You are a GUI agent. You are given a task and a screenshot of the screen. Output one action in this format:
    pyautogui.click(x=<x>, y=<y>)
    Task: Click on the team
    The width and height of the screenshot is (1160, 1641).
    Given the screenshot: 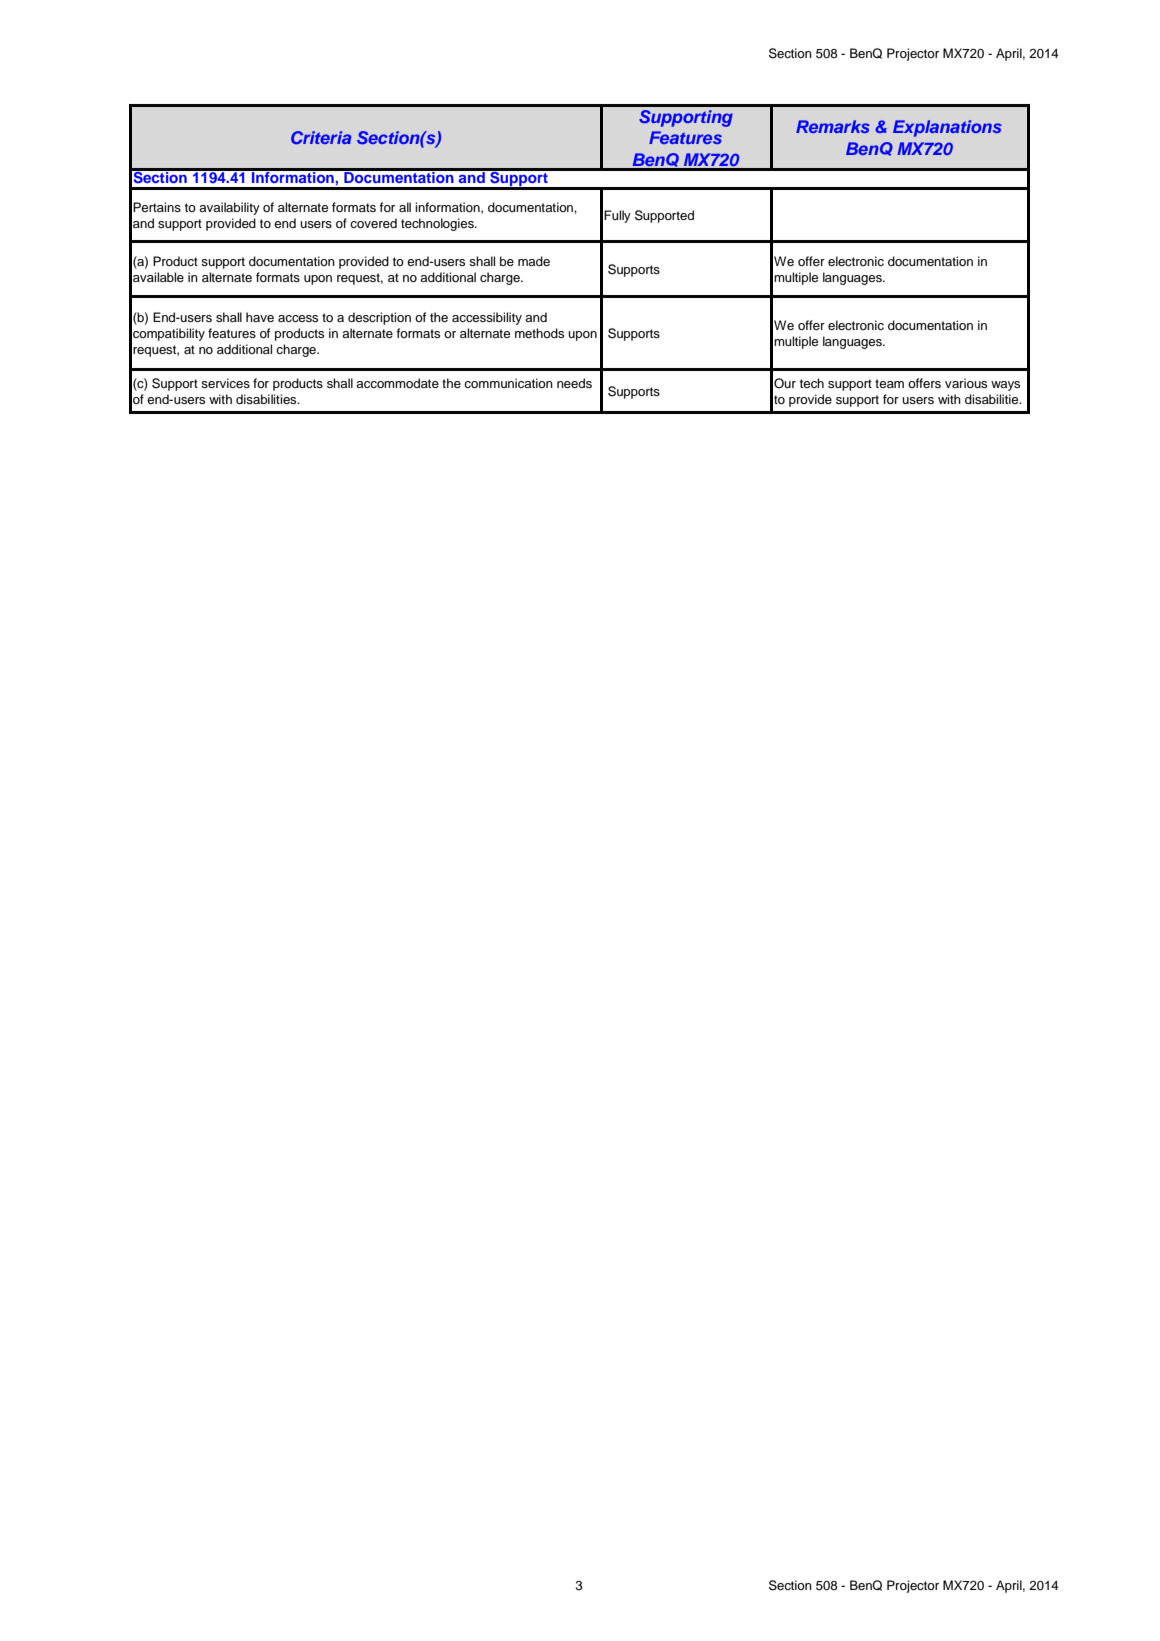 What is the action you would take?
    pyautogui.click(x=889, y=383)
